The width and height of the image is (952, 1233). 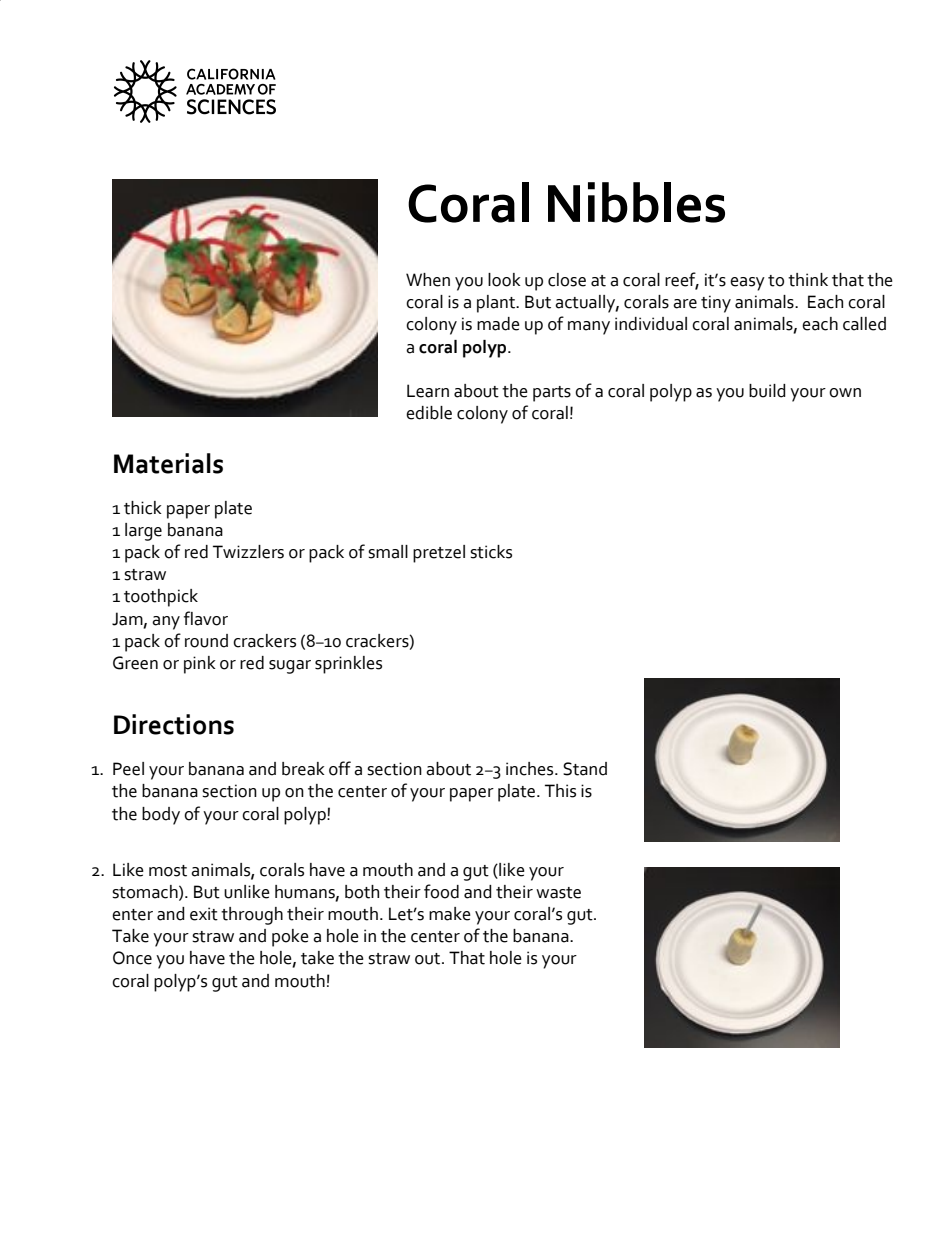 I want to click on Directions, so click(x=174, y=724).
